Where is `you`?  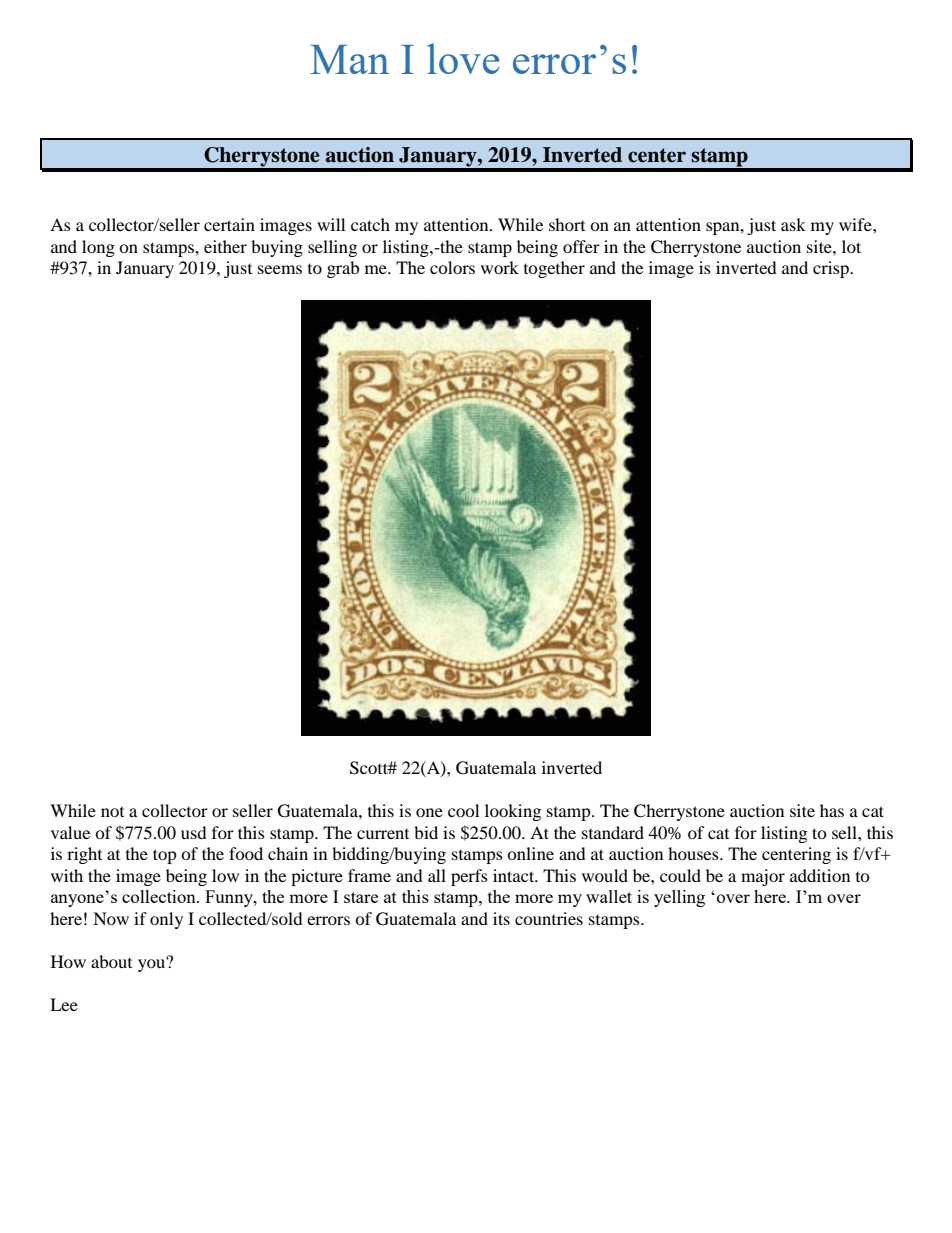 you is located at coordinates (152, 964).
